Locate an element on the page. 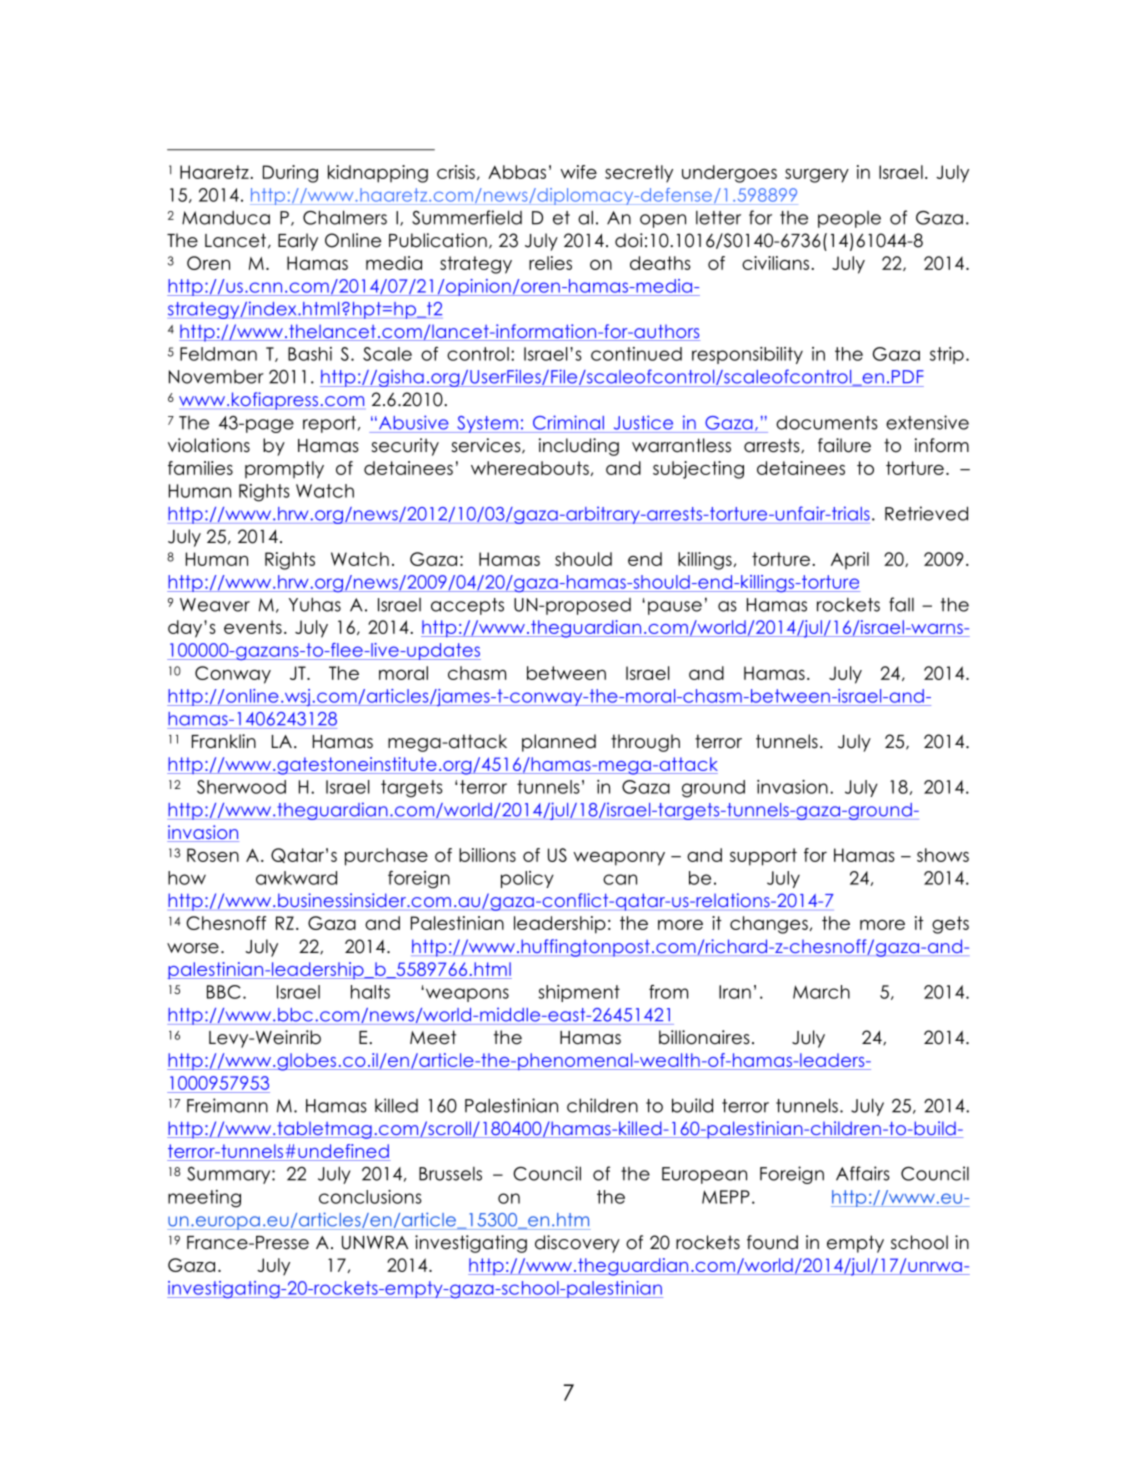 The width and height of the image is (1137, 1471). promptly is located at coordinates (284, 470).
